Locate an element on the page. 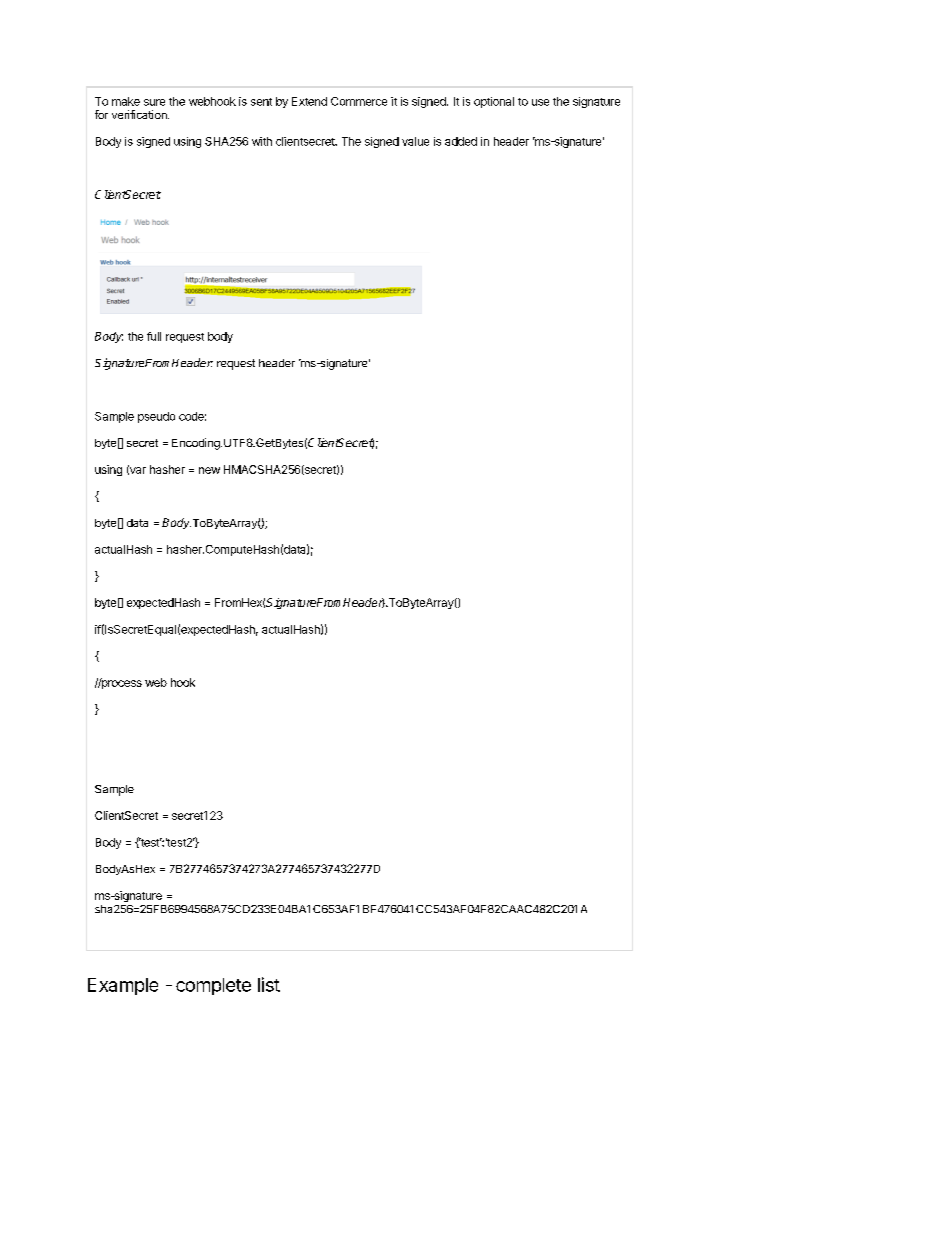 The height and width of the page is (1233, 952). sure is located at coordinates (154, 102).
